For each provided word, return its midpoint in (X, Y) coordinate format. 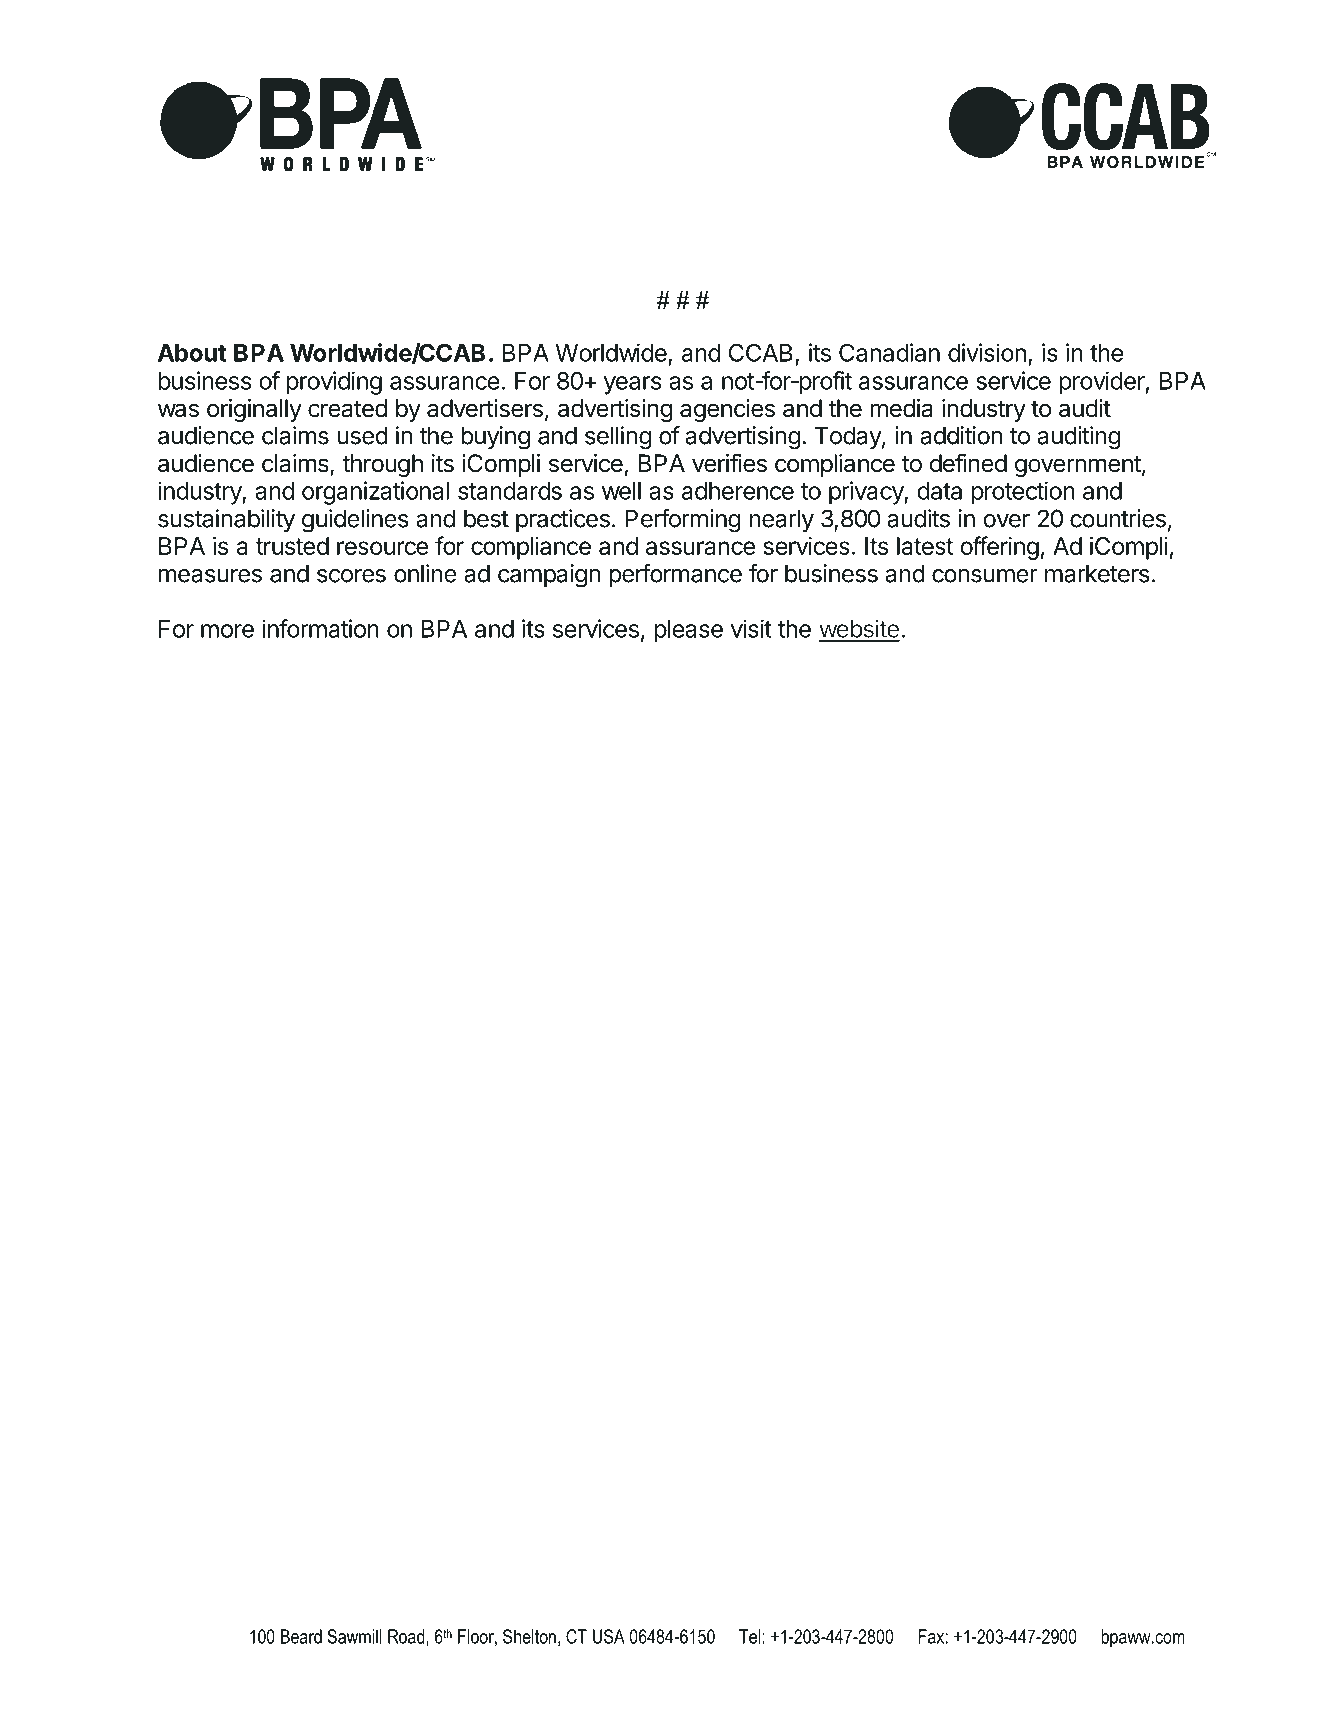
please (689, 631)
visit (751, 628)
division (987, 352)
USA (609, 1636)
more (227, 631)
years (632, 385)
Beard (301, 1636)
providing (334, 383)
